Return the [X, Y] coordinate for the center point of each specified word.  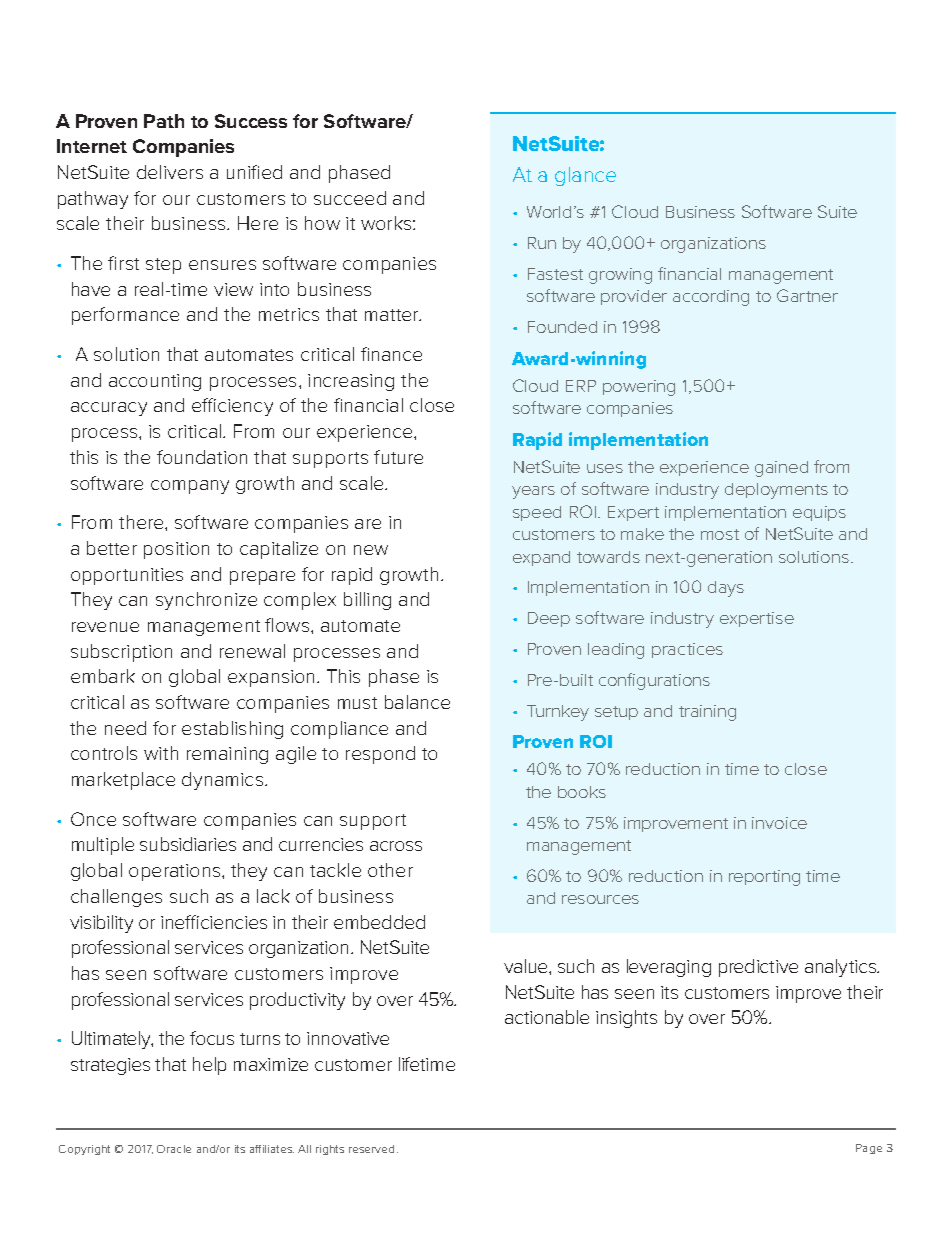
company [190, 487]
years [533, 492]
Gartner [807, 295]
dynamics [224, 781]
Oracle [174, 1149]
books [582, 792]
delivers [170, 172]
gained [781, 469]
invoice [779, 823]
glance [585, 176]
